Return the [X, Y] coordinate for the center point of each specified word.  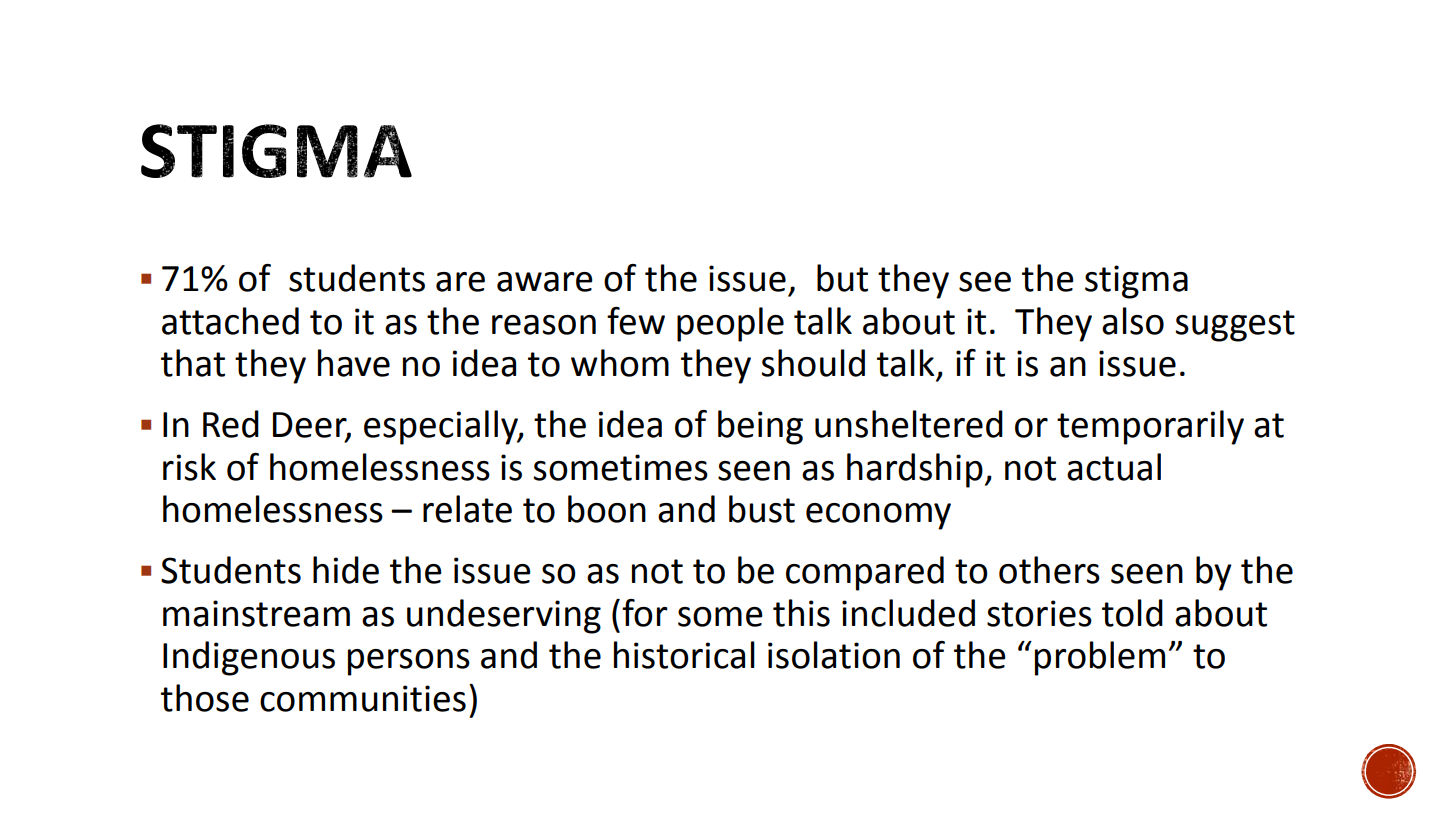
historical [684, 655]
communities [363, 698]
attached [230, 321]
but [842, 278]
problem [1100, 658]
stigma [1136, 282]
